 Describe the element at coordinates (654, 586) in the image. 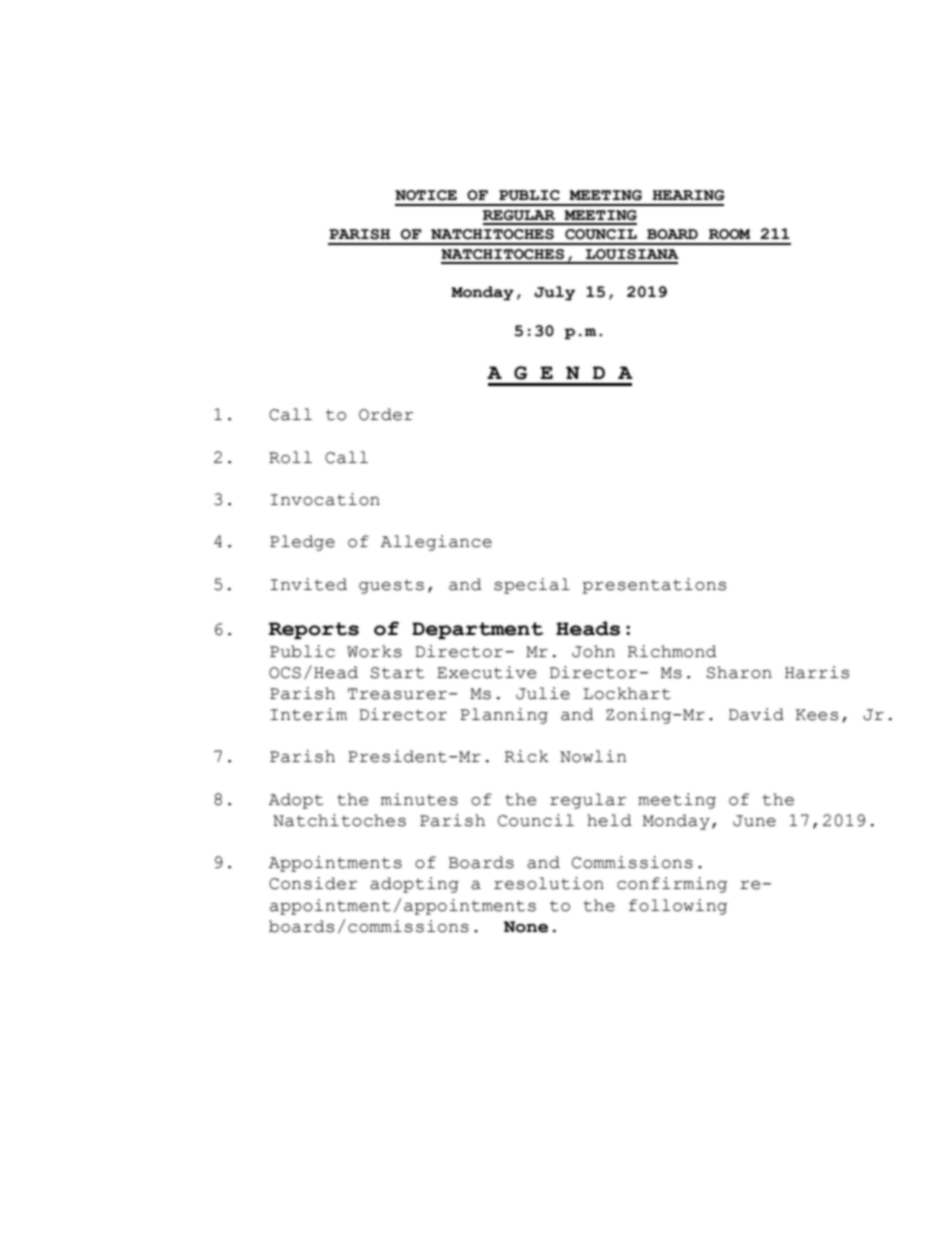

I see `presentations` at that location.
